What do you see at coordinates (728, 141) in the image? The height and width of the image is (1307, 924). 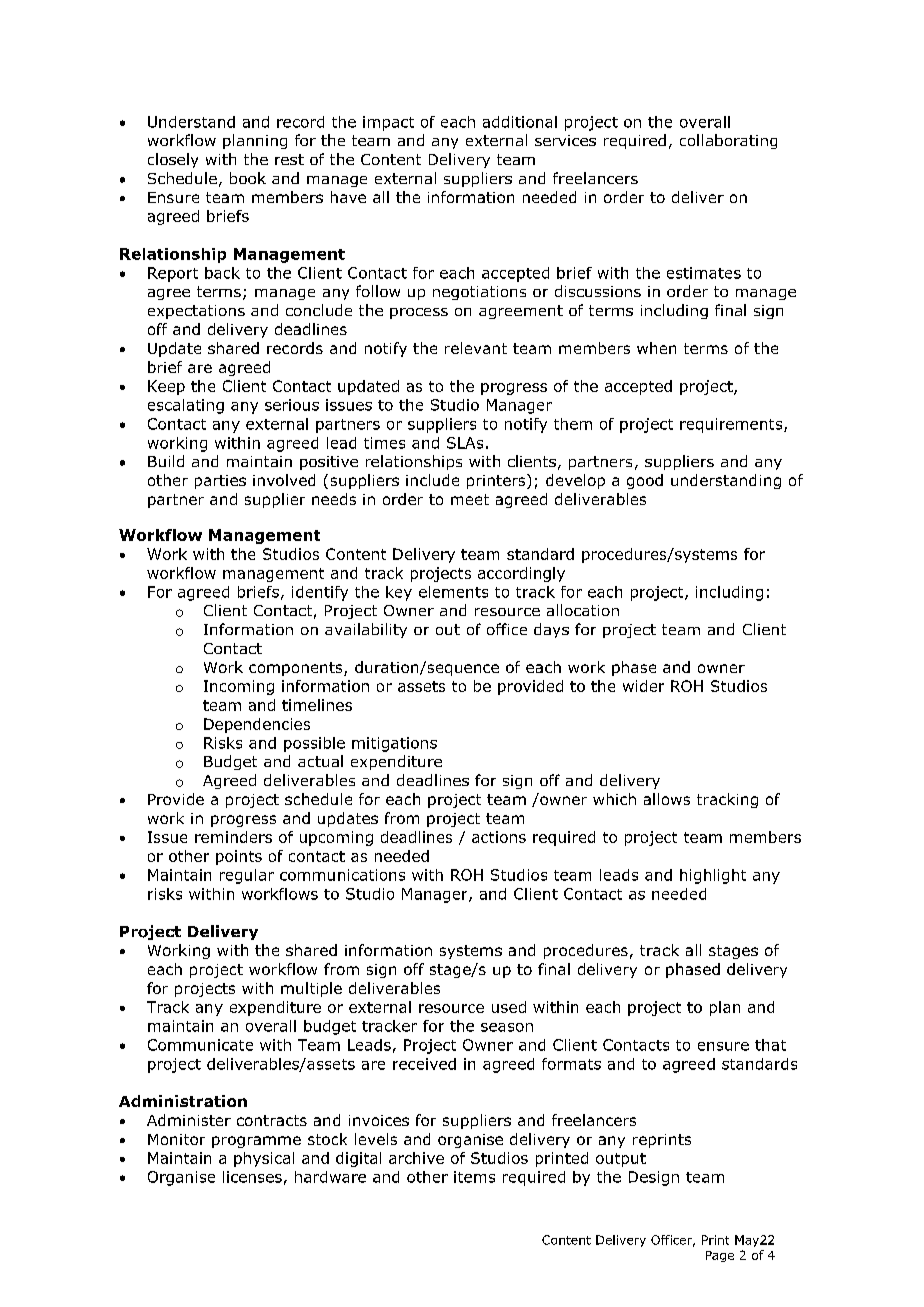 I see `collaborating` at bounding box center [728, 141].
